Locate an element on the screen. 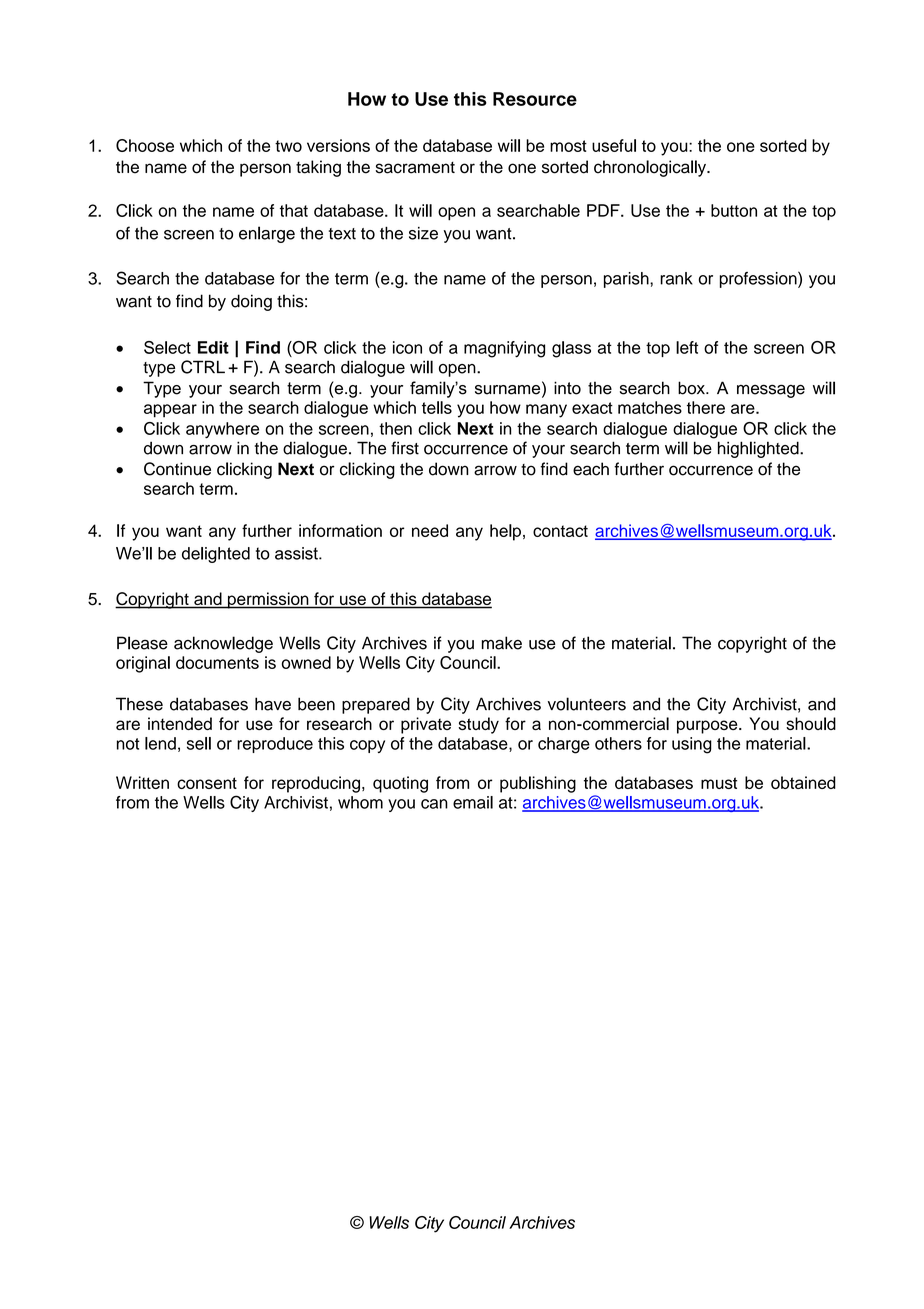  consent is located at coordinates (207, 783).
